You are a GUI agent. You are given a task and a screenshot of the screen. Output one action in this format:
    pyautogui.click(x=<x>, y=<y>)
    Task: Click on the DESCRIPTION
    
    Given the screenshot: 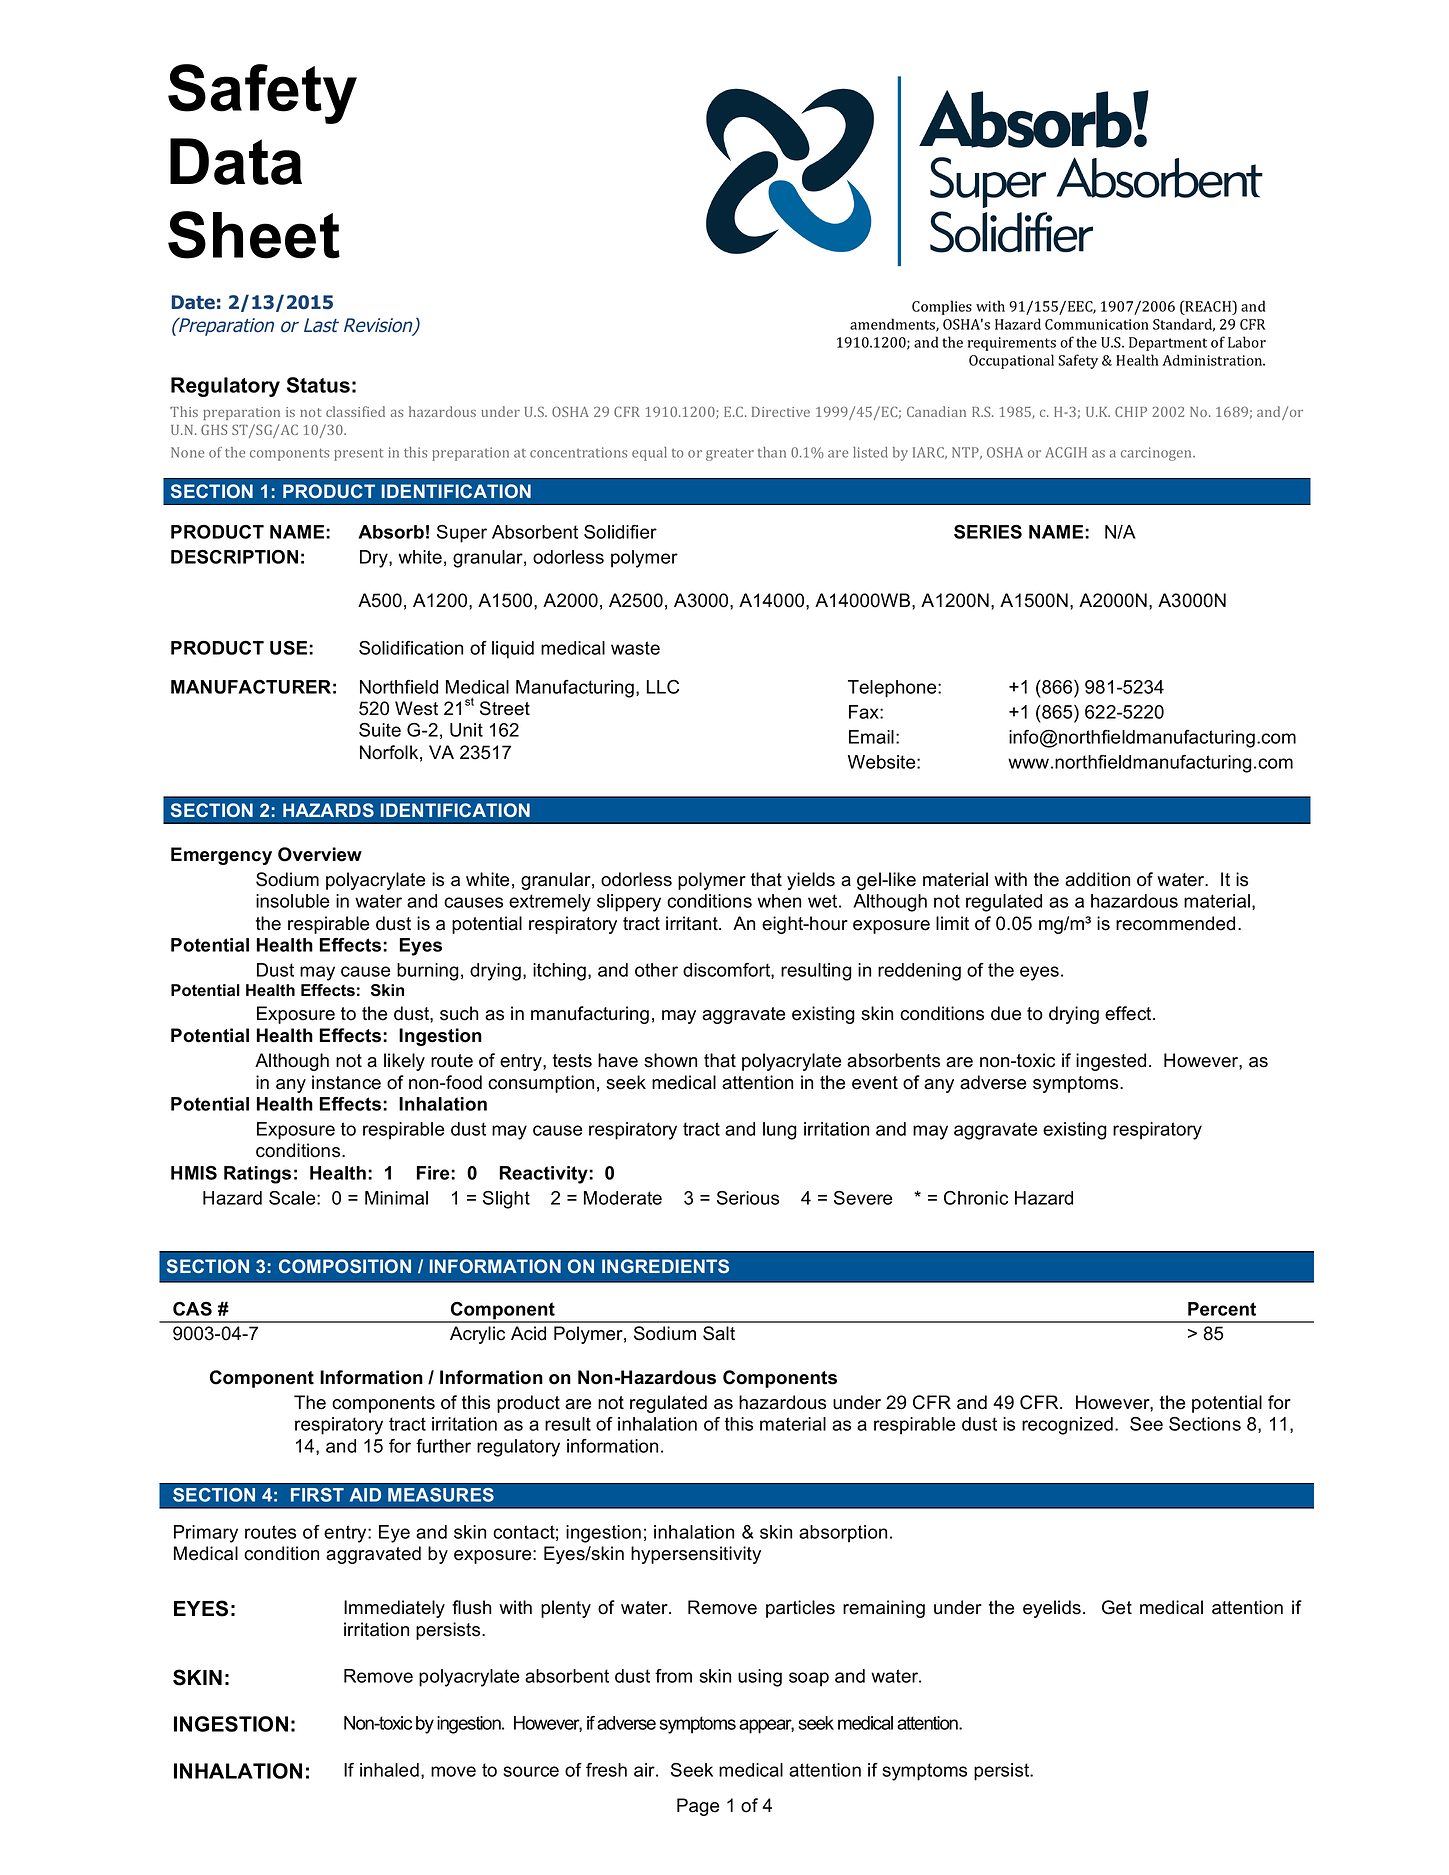 What is the action you would take?
    pyautogui.click(x=234, y=557)
